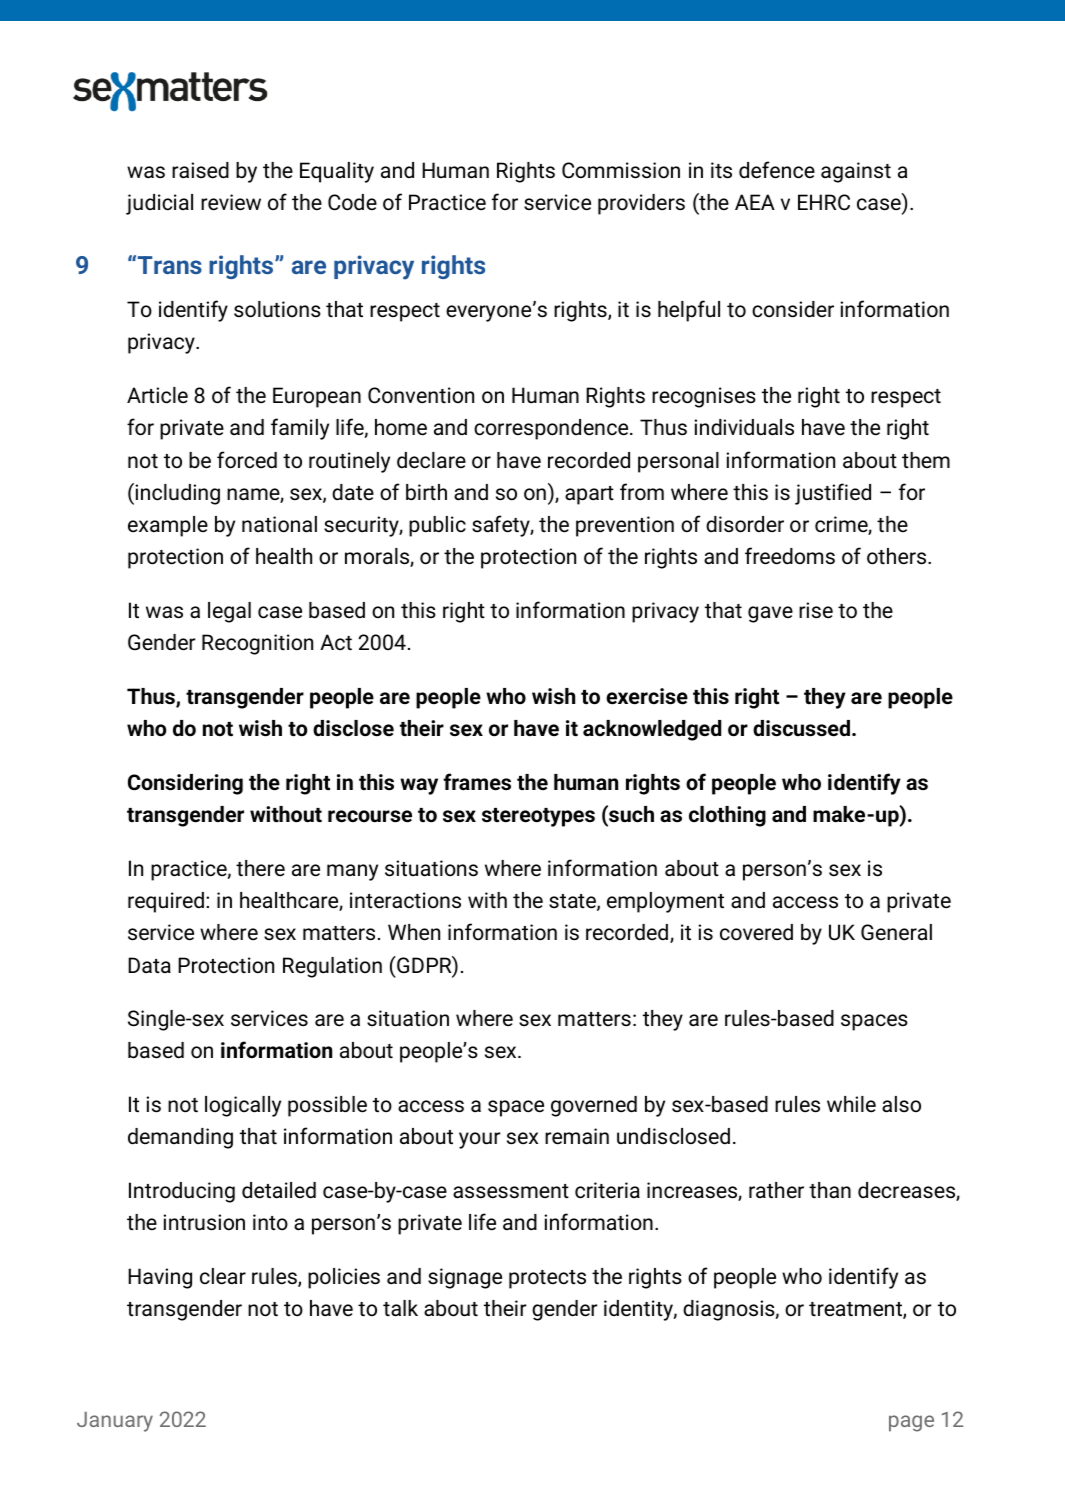 The height and width of the screenshot is (1507, 1065). I want to click on apart, so click(589, 495).
